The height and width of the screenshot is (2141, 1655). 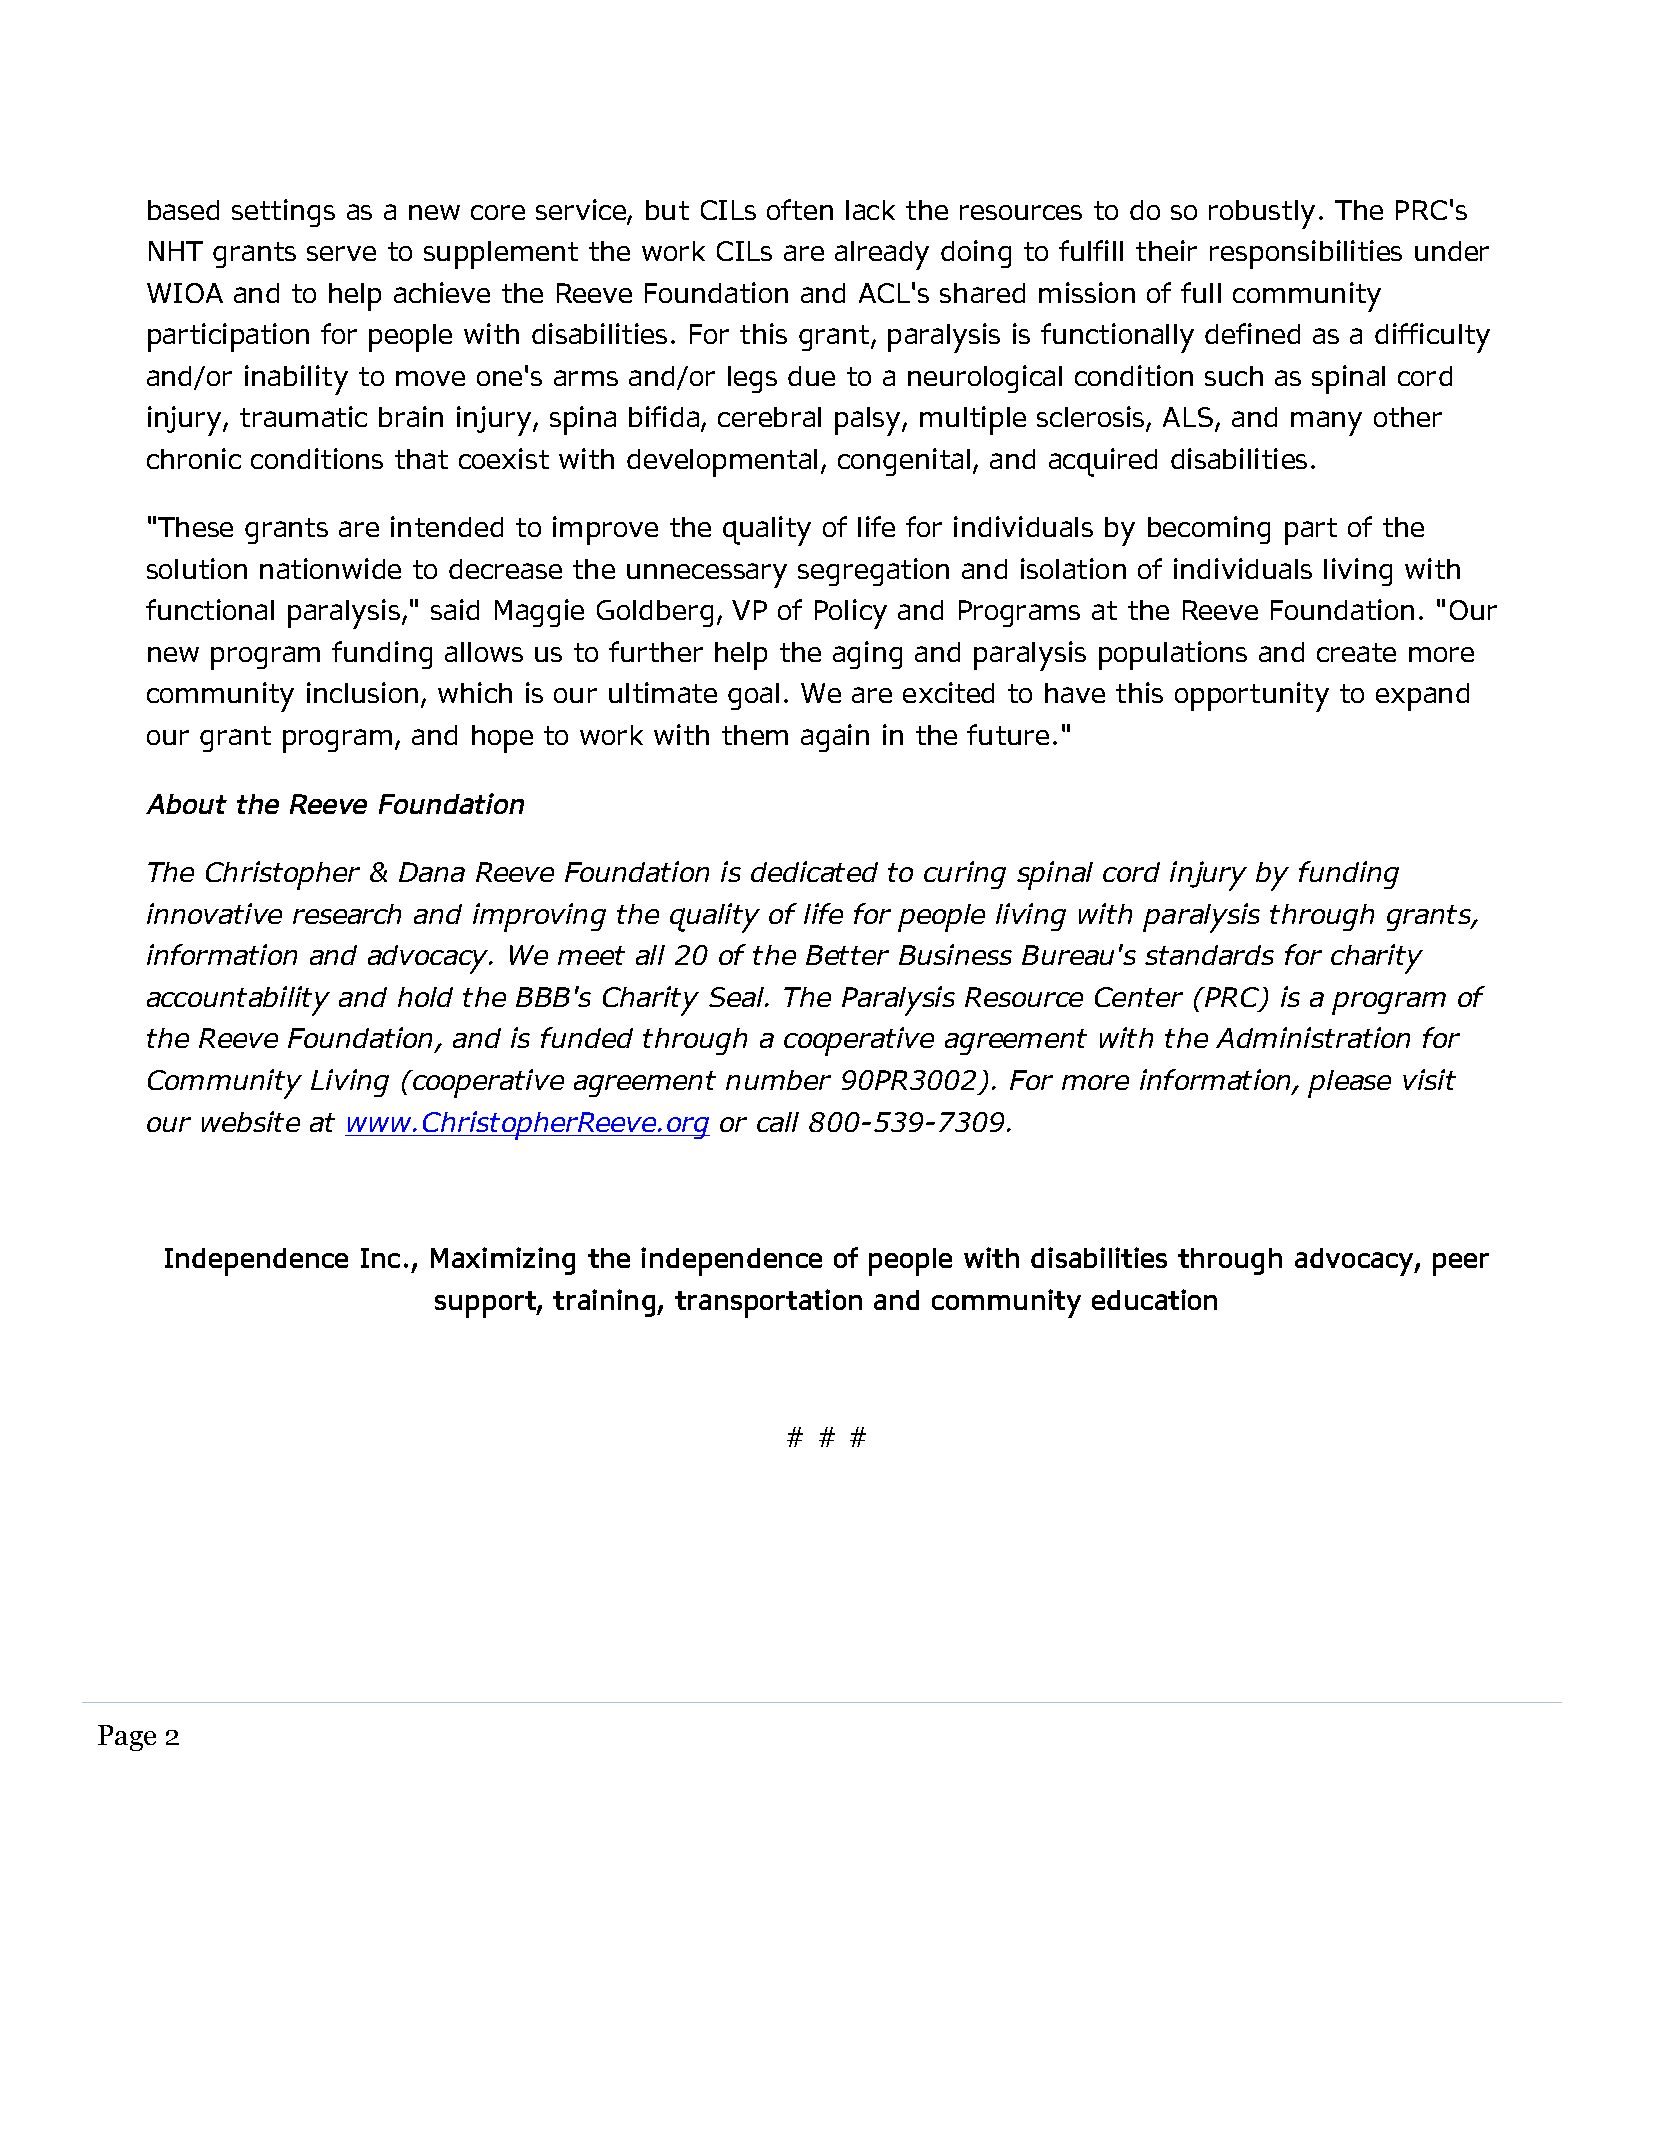 I want to click on responsibilities, so click(x=1306, y=254).
